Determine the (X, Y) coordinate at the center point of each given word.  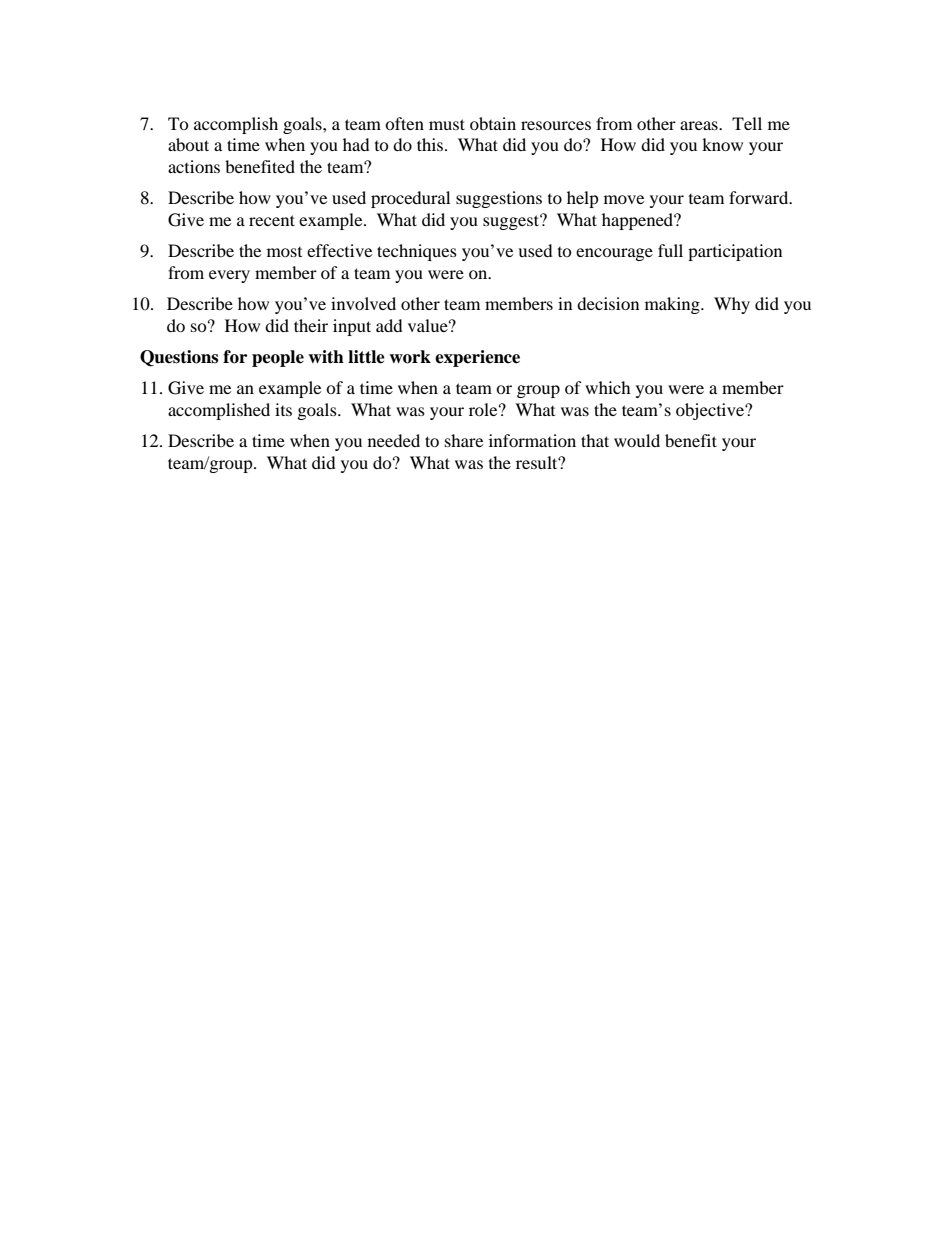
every (229, 276)
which (608, 387)
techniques (417, 252)
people (278, 358)
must (447, 124)
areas (700, 125)
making (673, 305)
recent (272, 220)
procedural (410, 199)
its (283, 409)
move (624, 199)
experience (477, 358)
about (188, 144)
